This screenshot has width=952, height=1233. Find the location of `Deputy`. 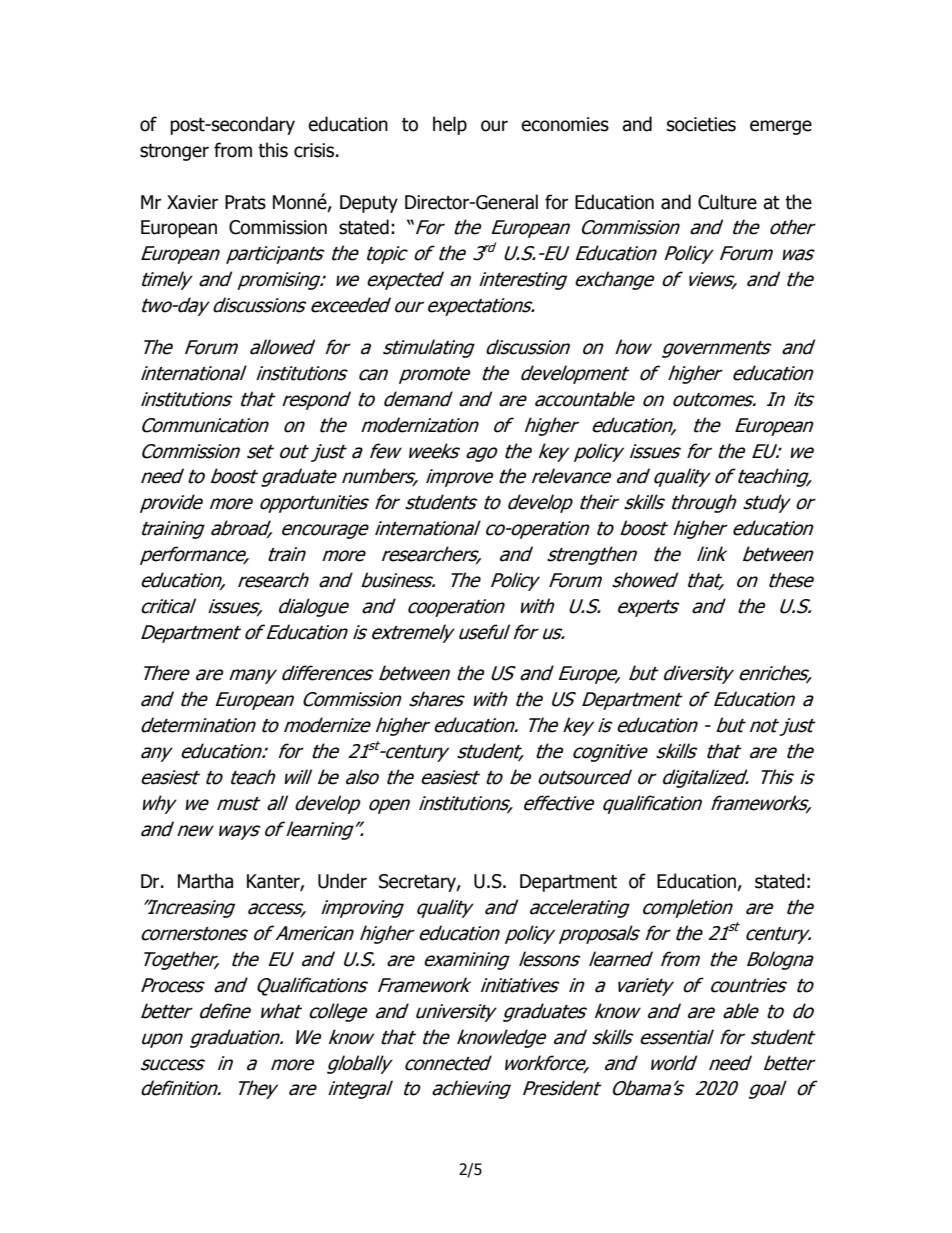

Deputy is located at coordinates (369, 204).
